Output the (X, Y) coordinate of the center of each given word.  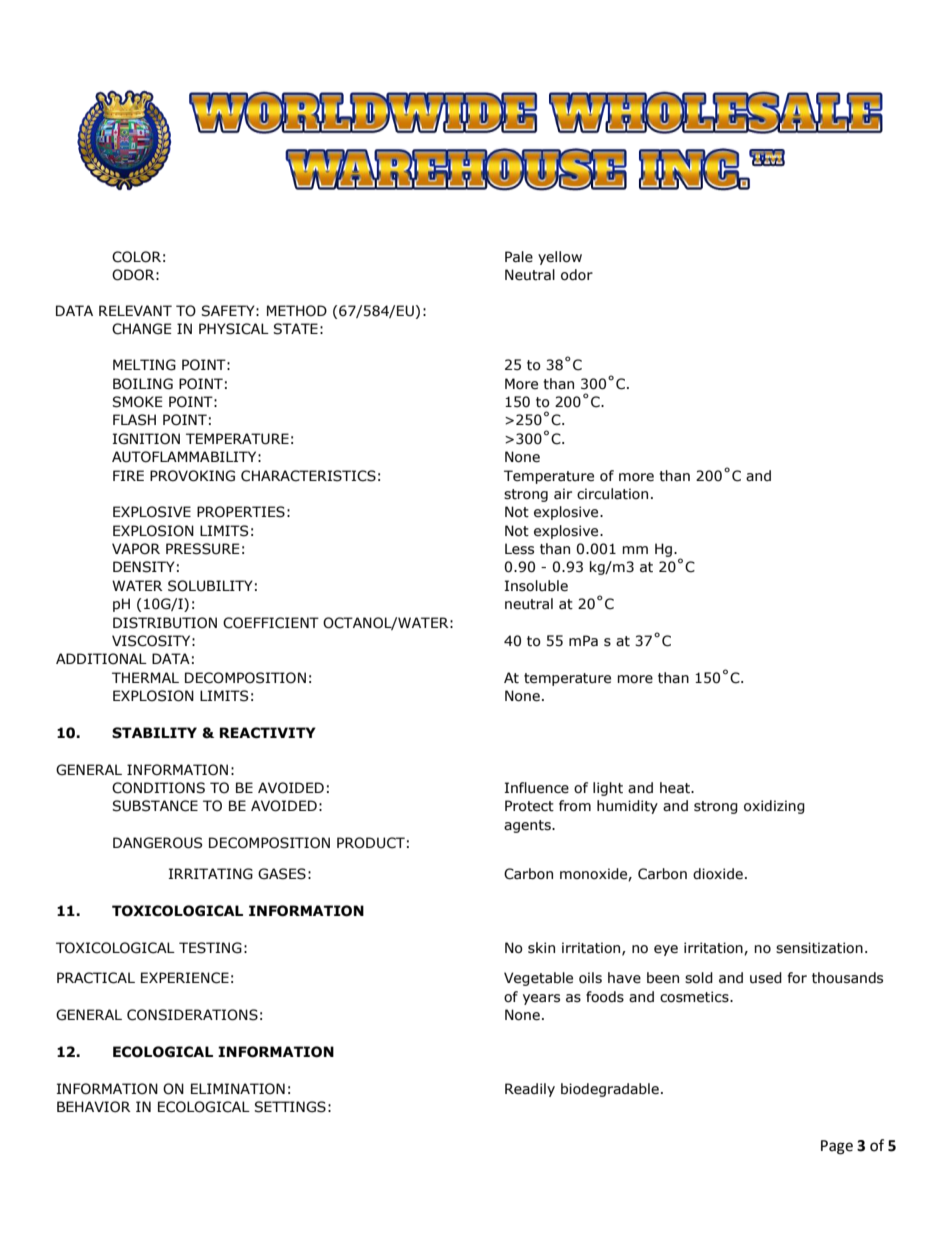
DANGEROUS (157, 843)
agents (528, 826)
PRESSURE (203, 549)
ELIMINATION (238, 1089)
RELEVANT (135, 310)
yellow (560, 258)
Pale (519, 257)
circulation (612, 494)
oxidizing (774, 807)
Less (519, 549)
